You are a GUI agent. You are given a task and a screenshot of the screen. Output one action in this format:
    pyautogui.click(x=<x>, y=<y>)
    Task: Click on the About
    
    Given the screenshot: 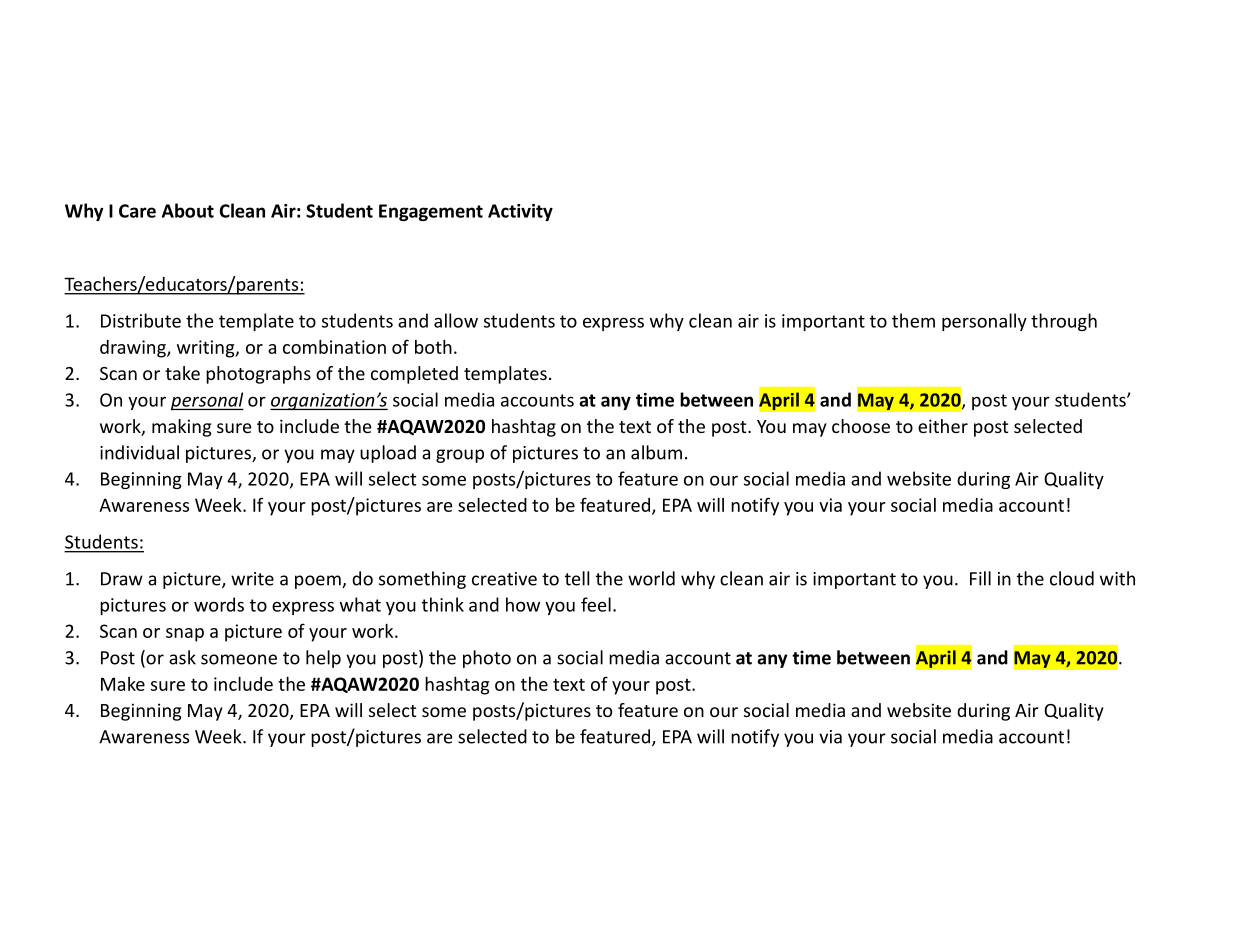 What is the action you would take?
    pyautogui.click(x=188, y=210)
